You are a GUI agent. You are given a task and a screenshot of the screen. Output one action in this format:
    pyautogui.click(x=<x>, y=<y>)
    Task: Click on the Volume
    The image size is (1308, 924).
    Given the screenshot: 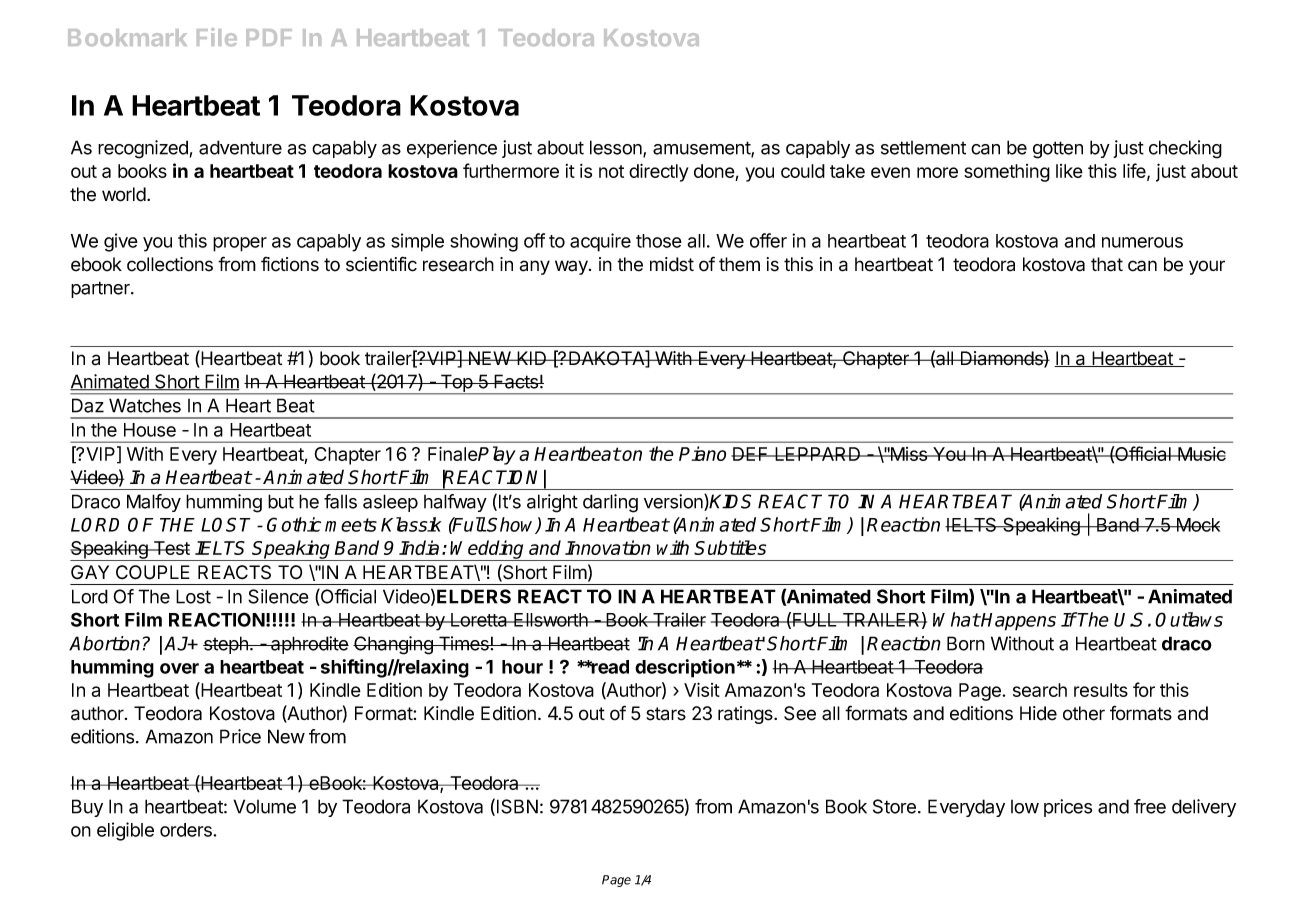 What is the action you would take?
    pyautogui.click(x=265, y=806)
